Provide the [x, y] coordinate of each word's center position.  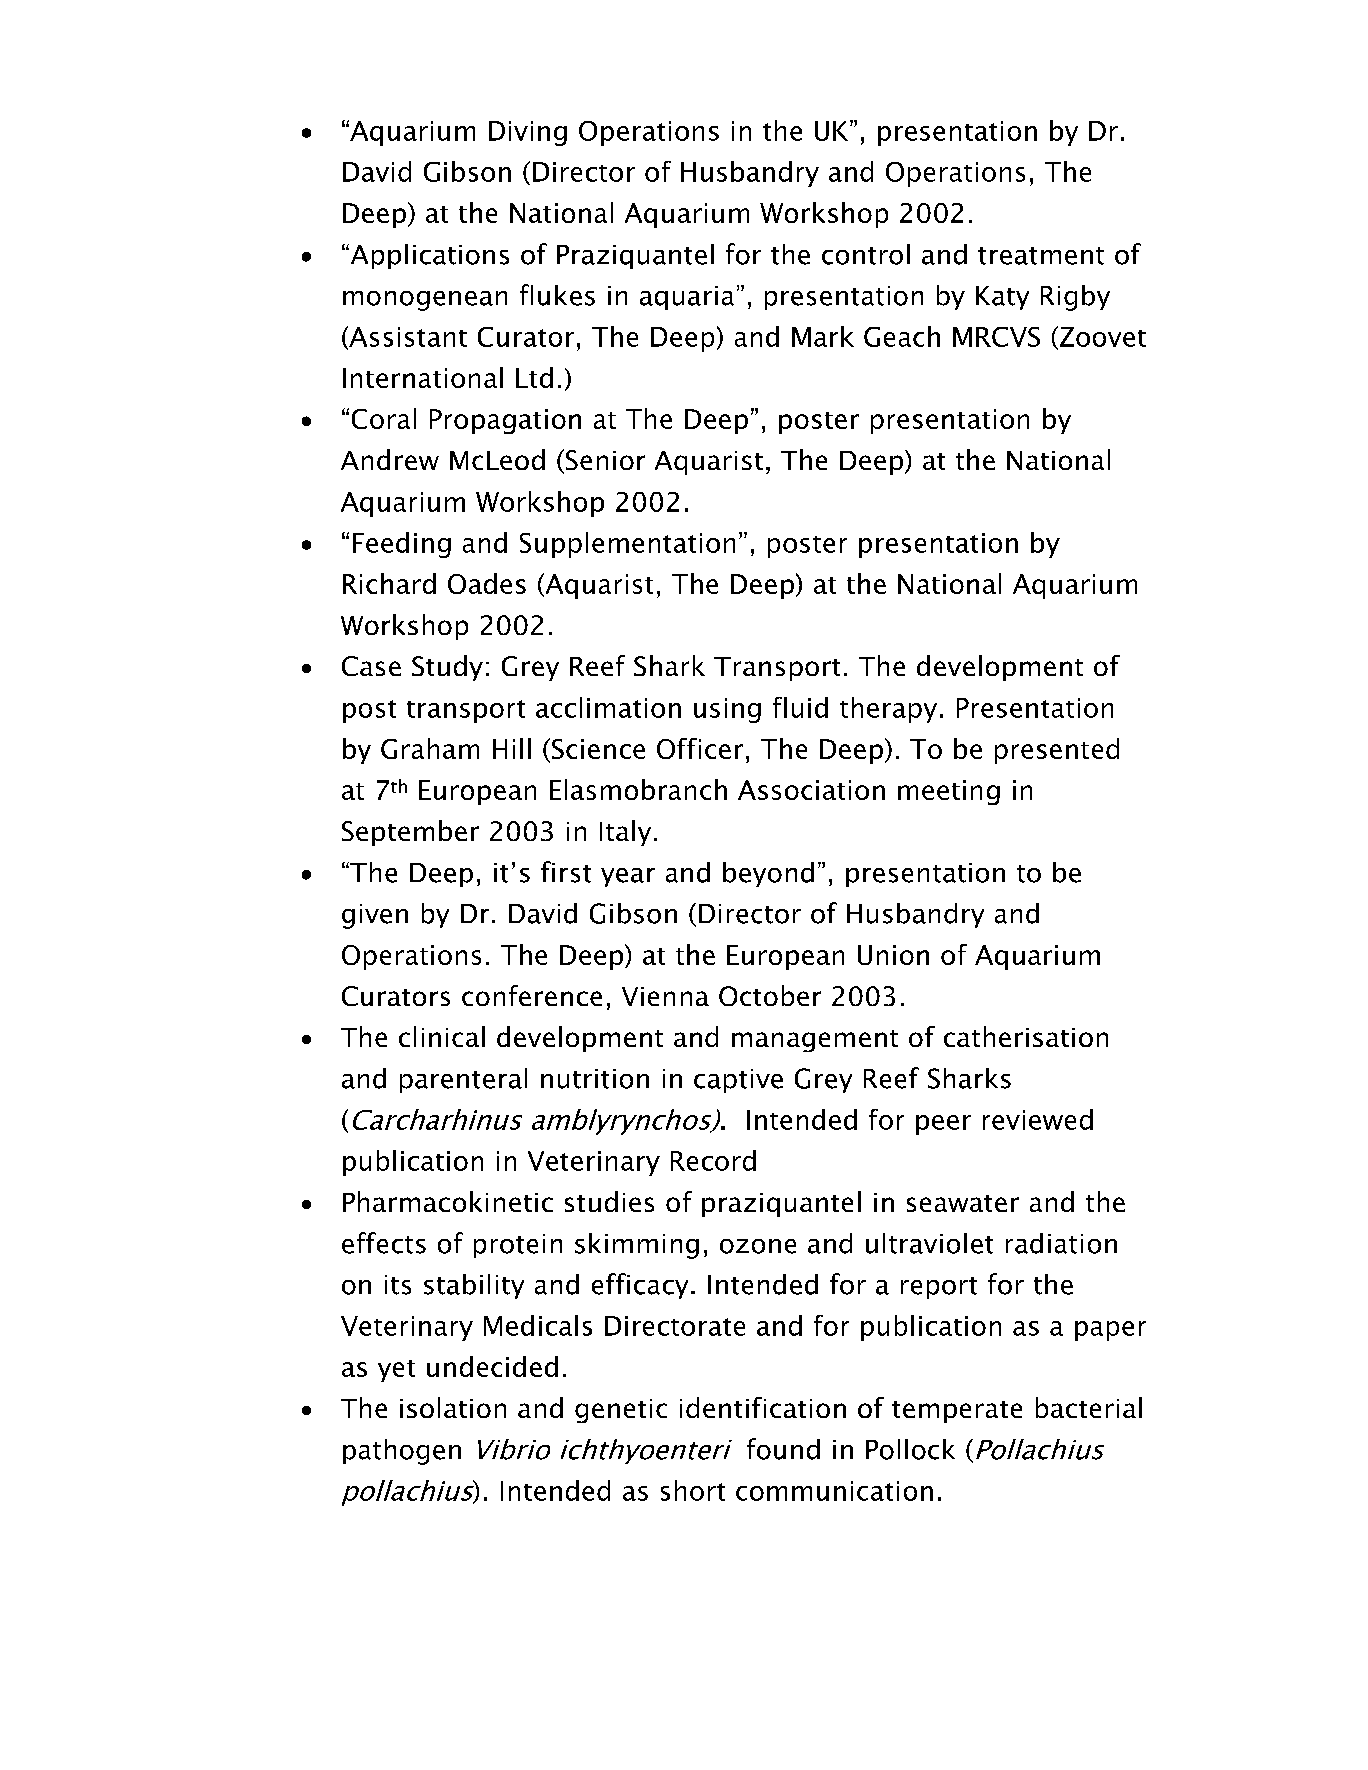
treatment [1041, 256]
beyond [768, 874]
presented [1057, 751]
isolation [453, 1407]
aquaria [687, 298]
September [410, 833]
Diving [528, 133]
